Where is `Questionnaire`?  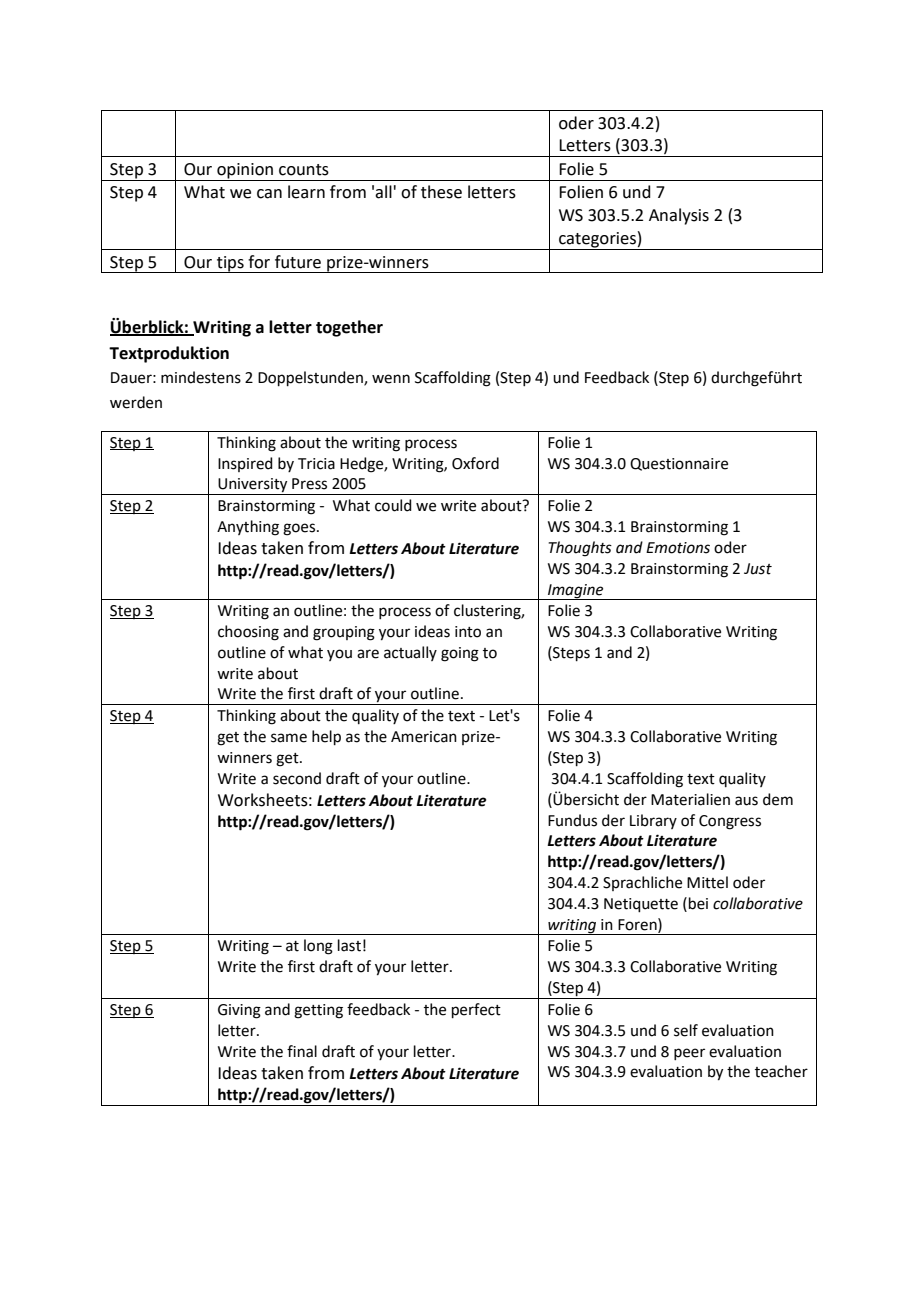
Questionnaire is located at coordinates (679, 464).
